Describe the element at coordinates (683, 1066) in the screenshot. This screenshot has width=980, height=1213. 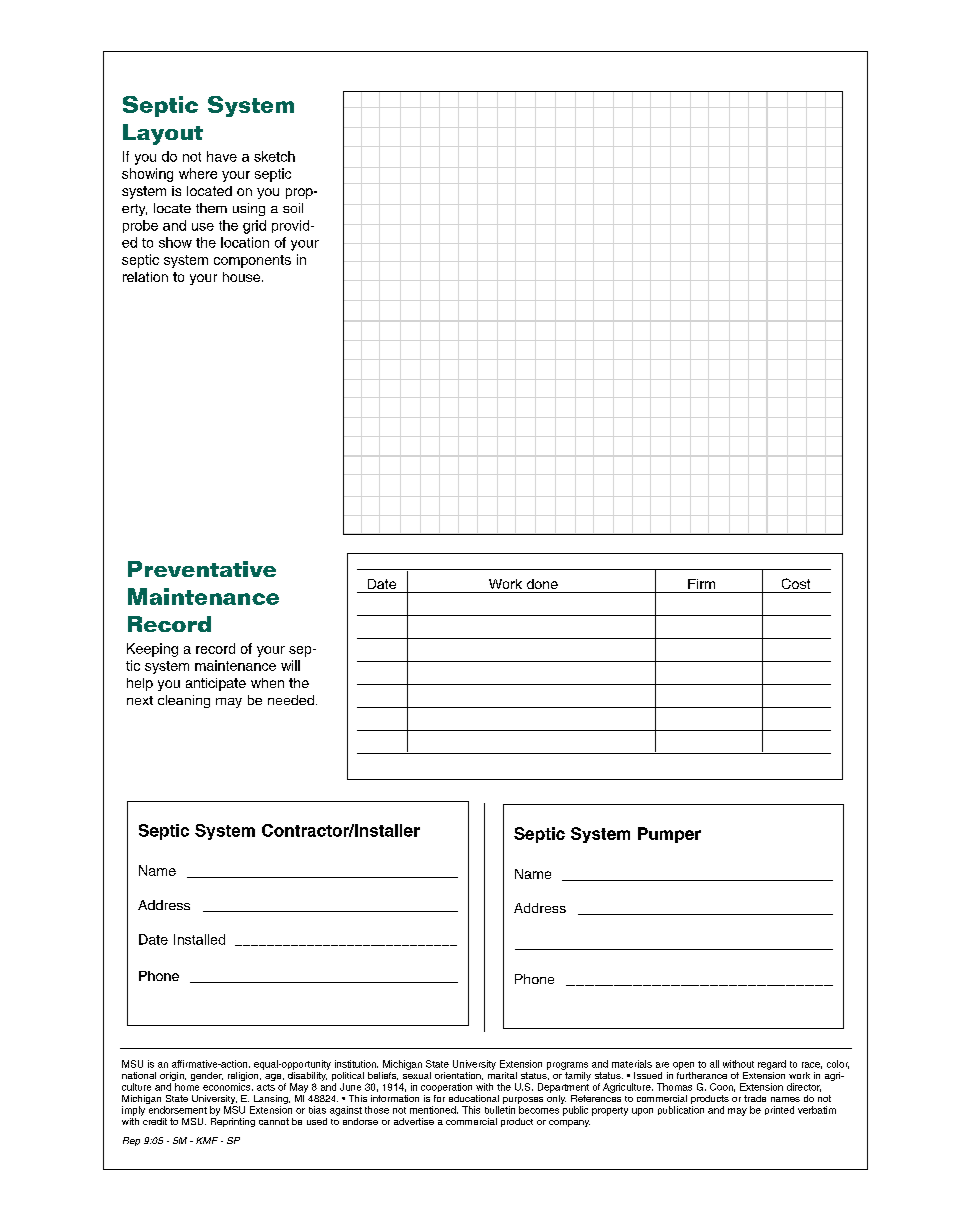
I see `open` at that location.
